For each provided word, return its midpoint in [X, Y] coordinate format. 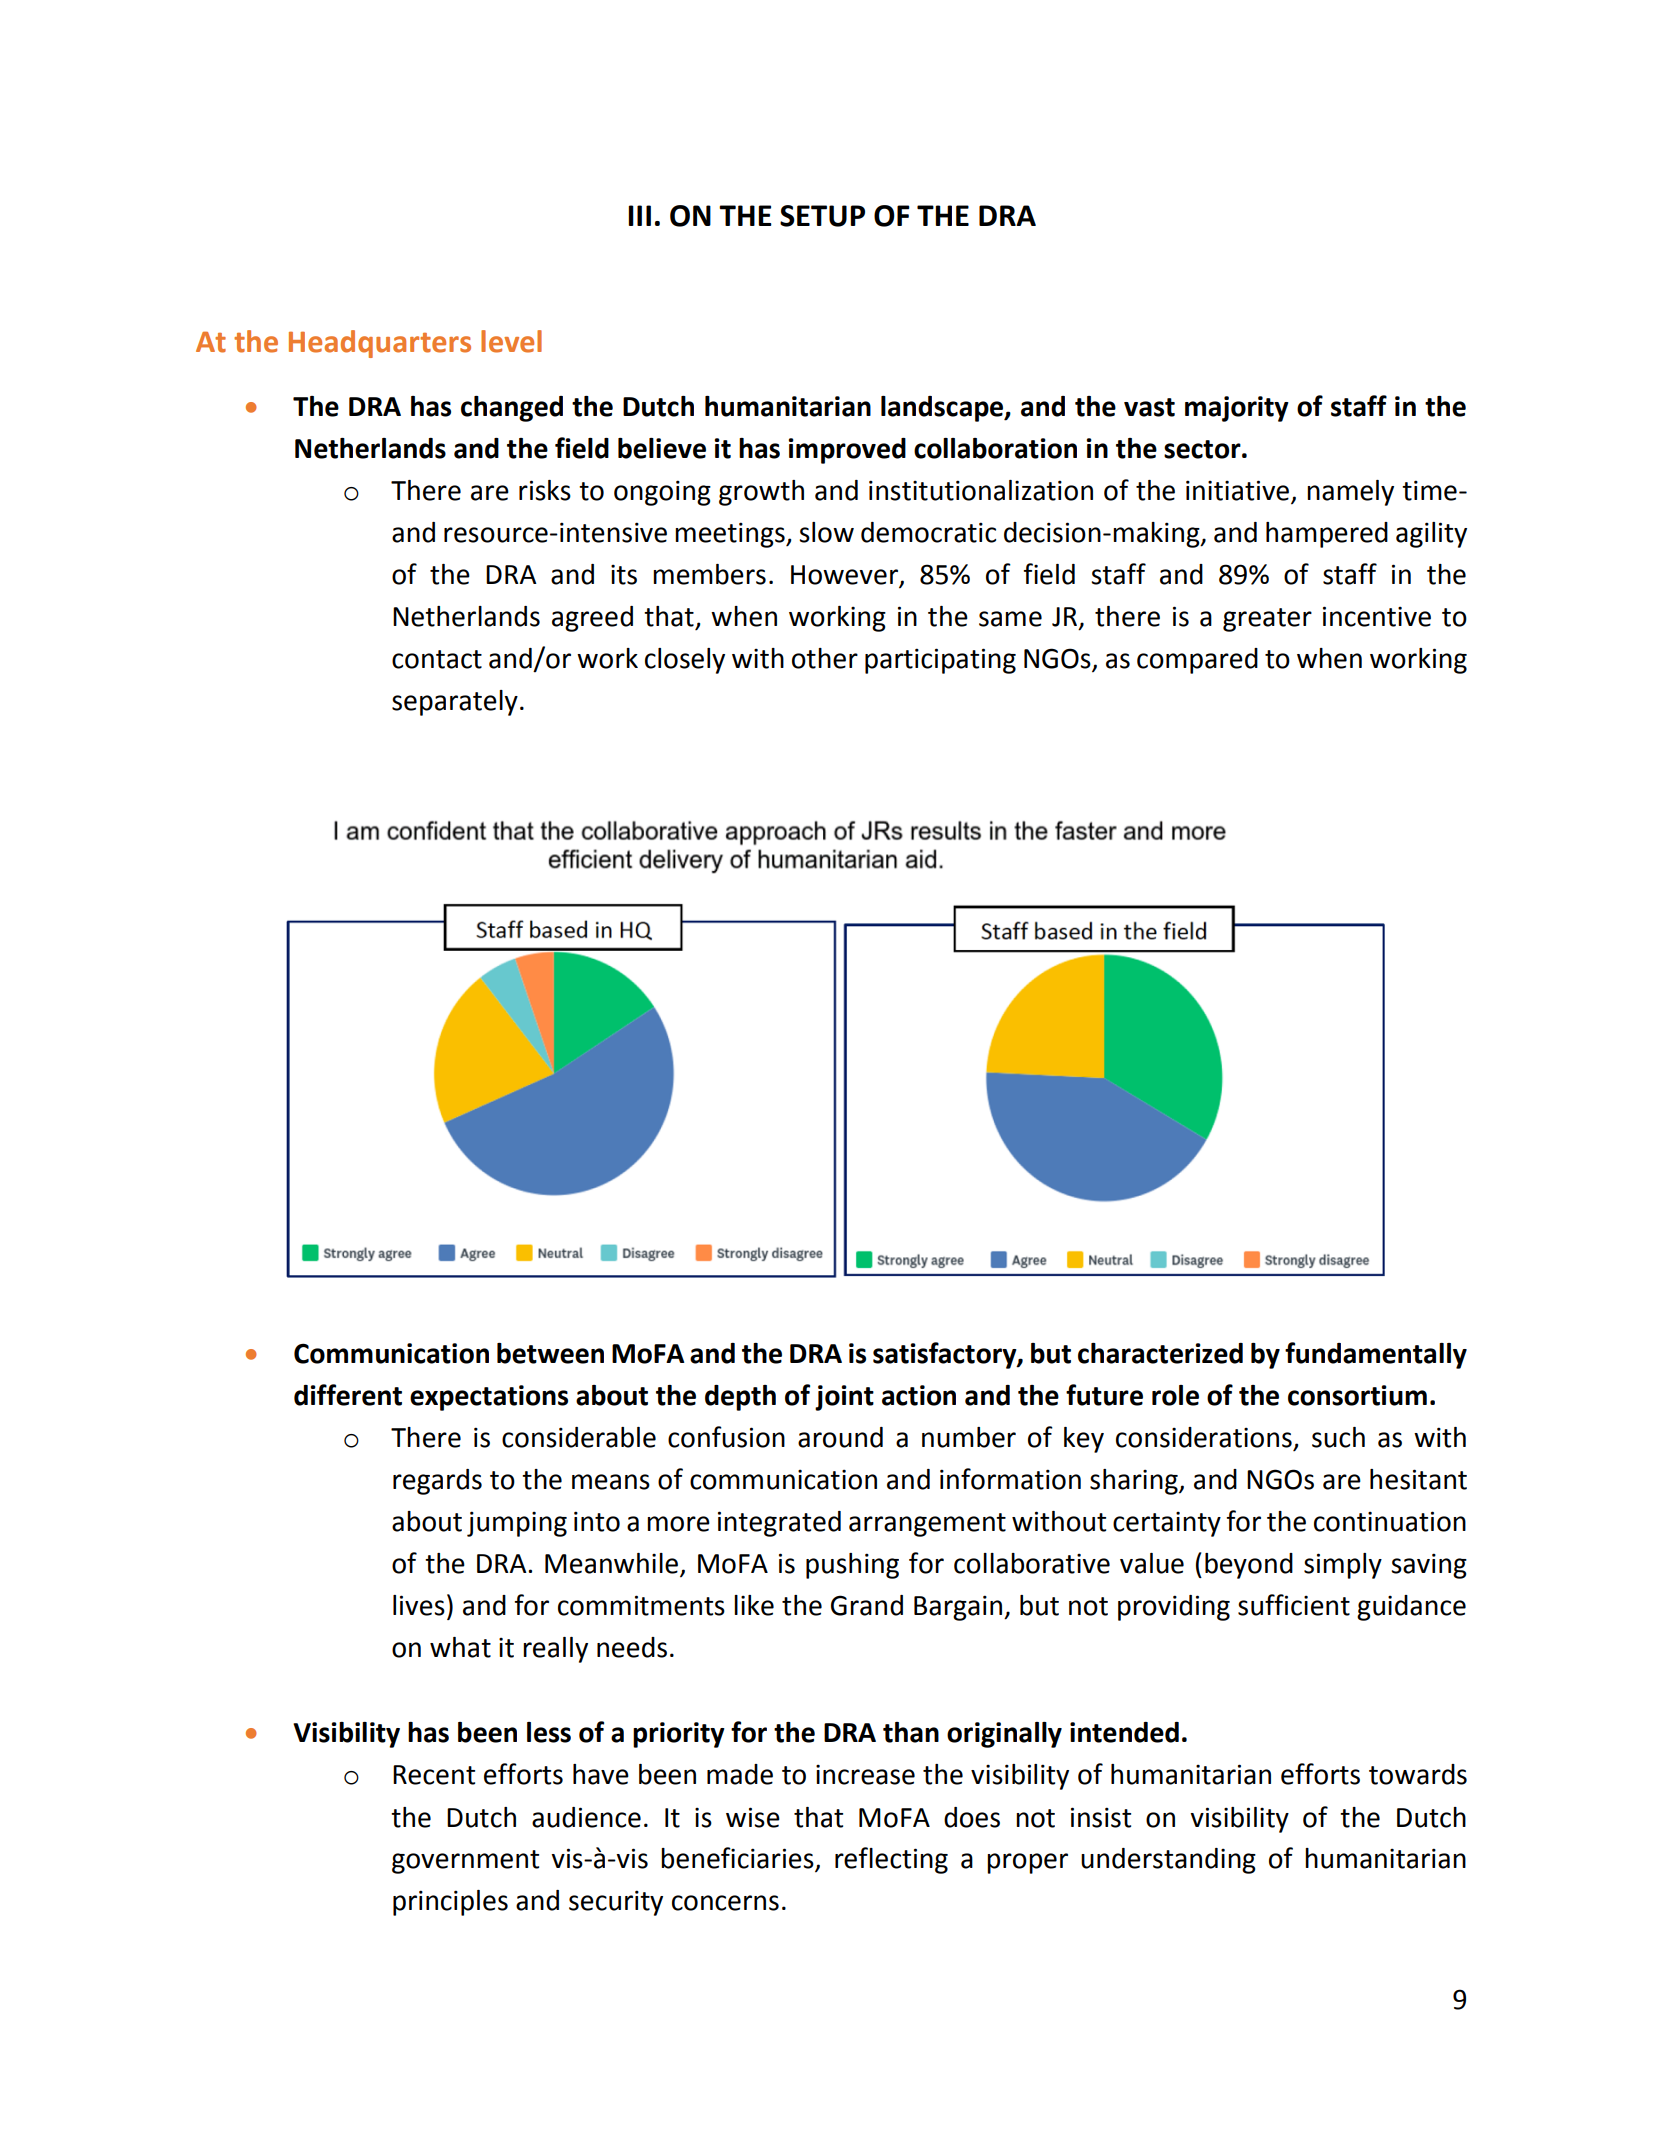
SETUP [822, 216]
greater [1267, 620]
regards [437, 1482]
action [919, 1395]
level [511, 341]
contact [437, 659]
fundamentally [1376, 1355]
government [465, 1862]
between [550, 1353]
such [1338, 1437]
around [840, 1437]
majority [1237, 409]
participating [940, 661]
